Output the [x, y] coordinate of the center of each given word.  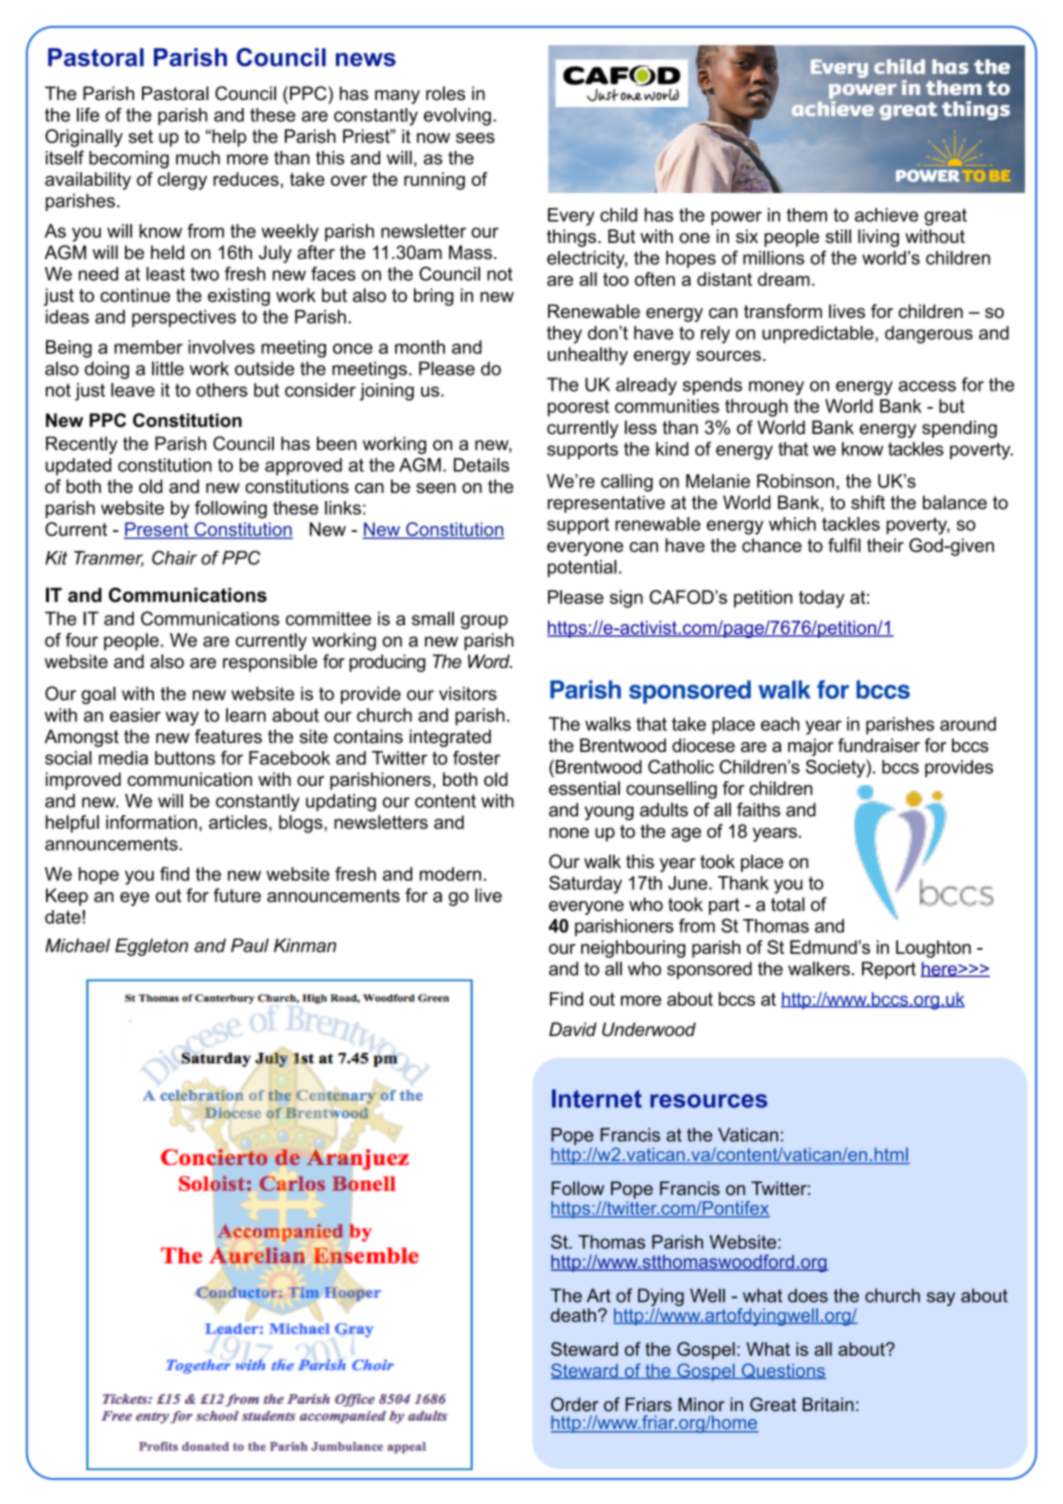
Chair [174, 557]
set [140, 136]
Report [889, 970]
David [573, 1029]
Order [574, 1404]
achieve [886, 215]
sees [475, 138]
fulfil [844, 545]
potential [582, 568]
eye [135, 899]
